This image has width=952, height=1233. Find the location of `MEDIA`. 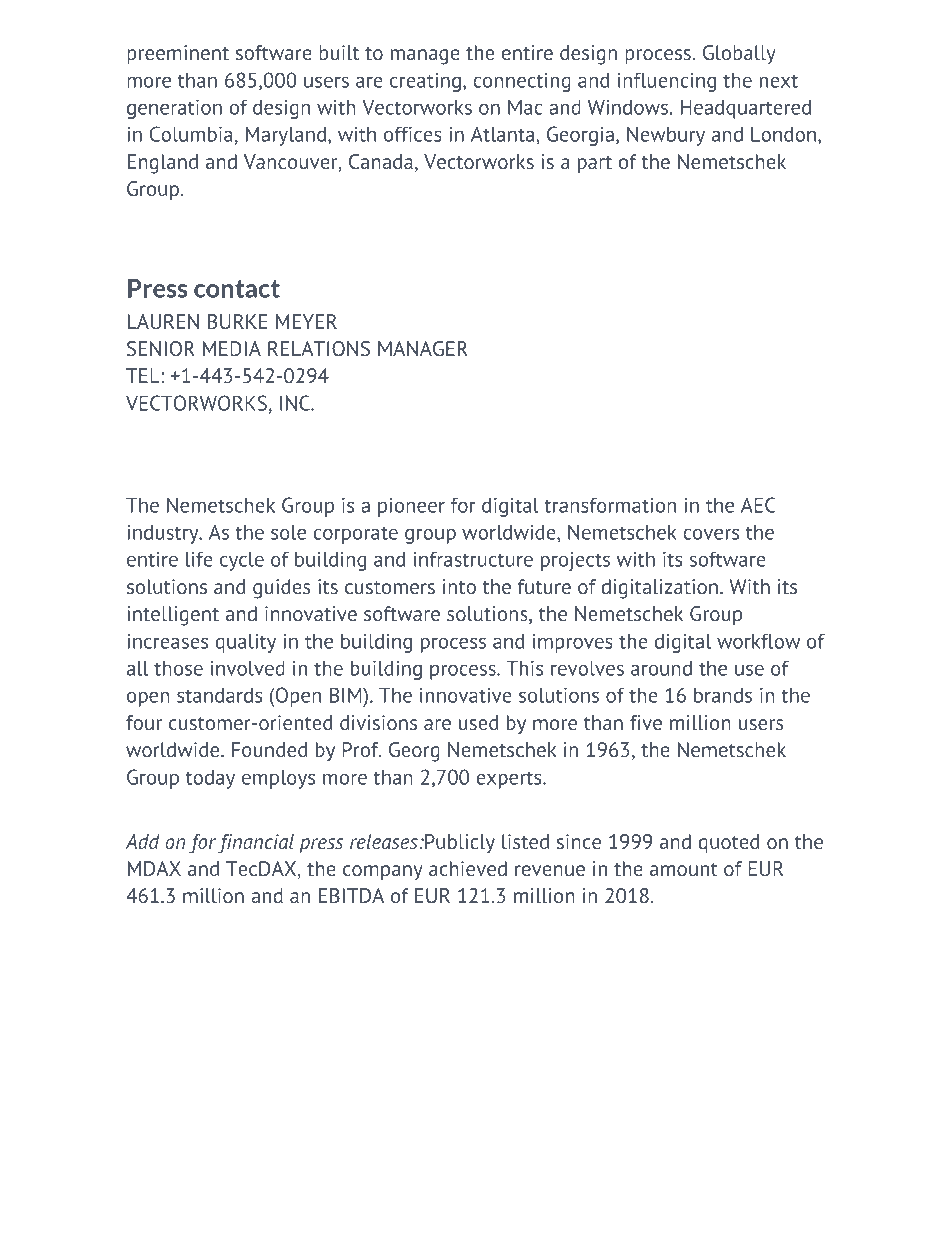

MEDIA is located at coordinates (232, 348).
